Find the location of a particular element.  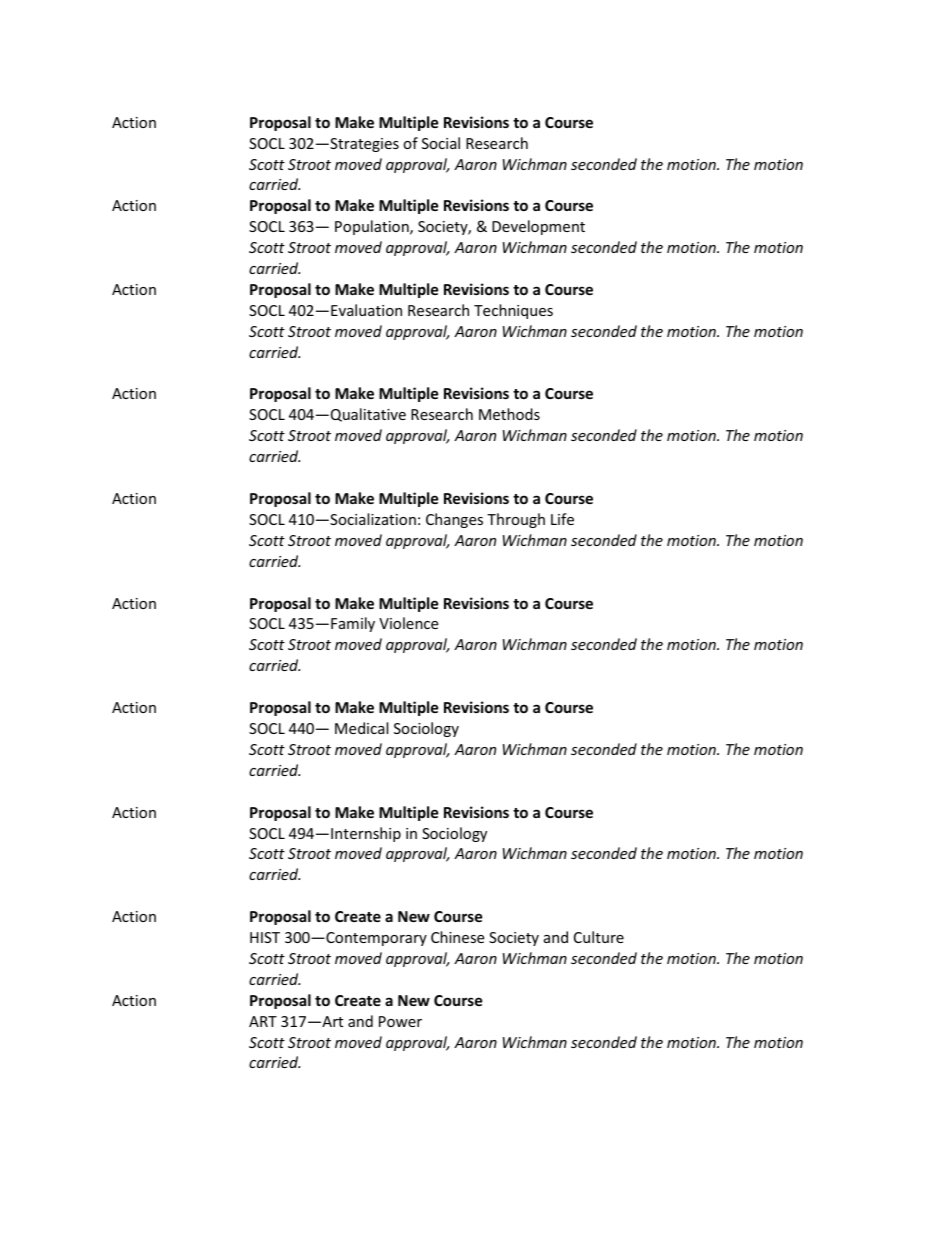

Culture is located at coordinates (599, 937).
